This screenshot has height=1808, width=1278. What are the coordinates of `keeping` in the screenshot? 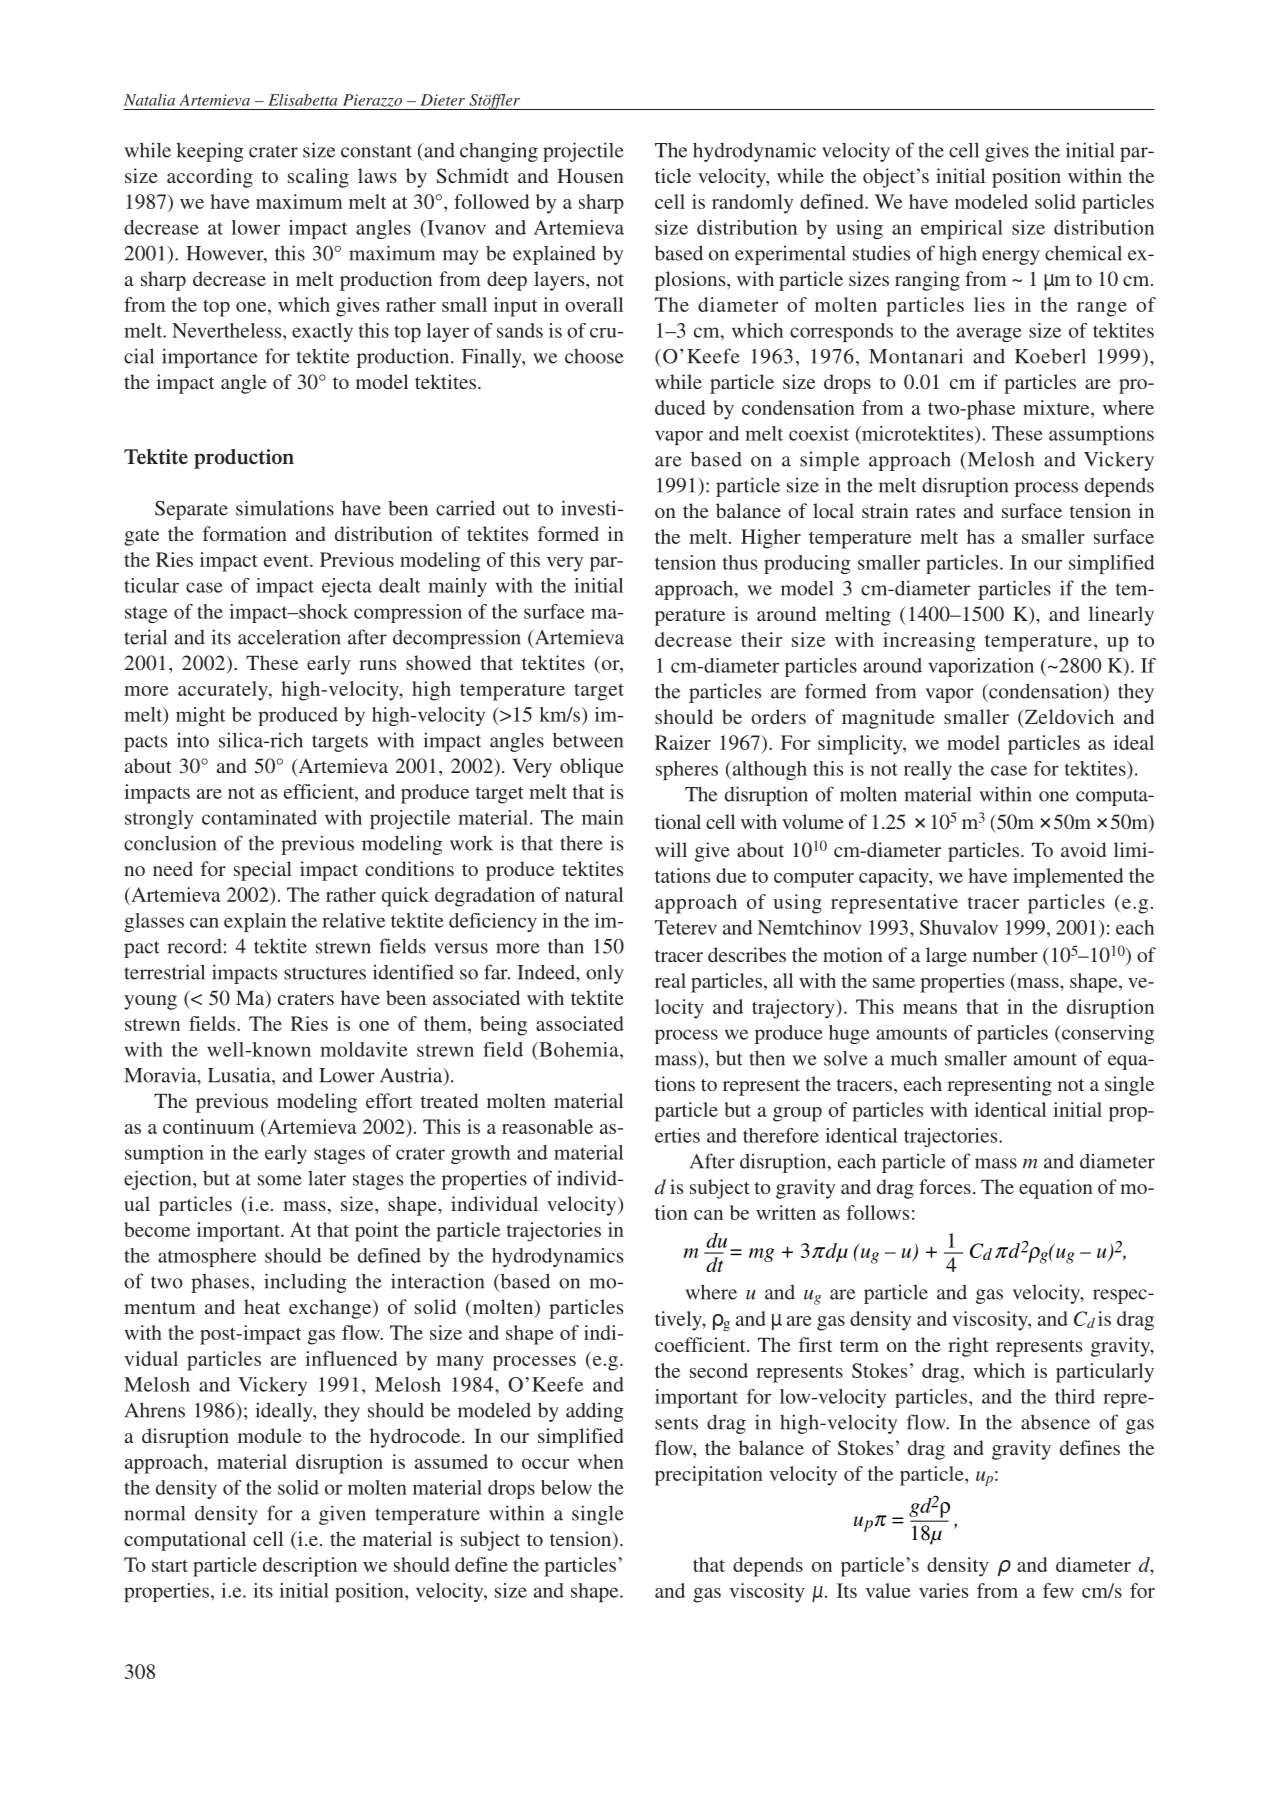 It's located at (210, 152).
